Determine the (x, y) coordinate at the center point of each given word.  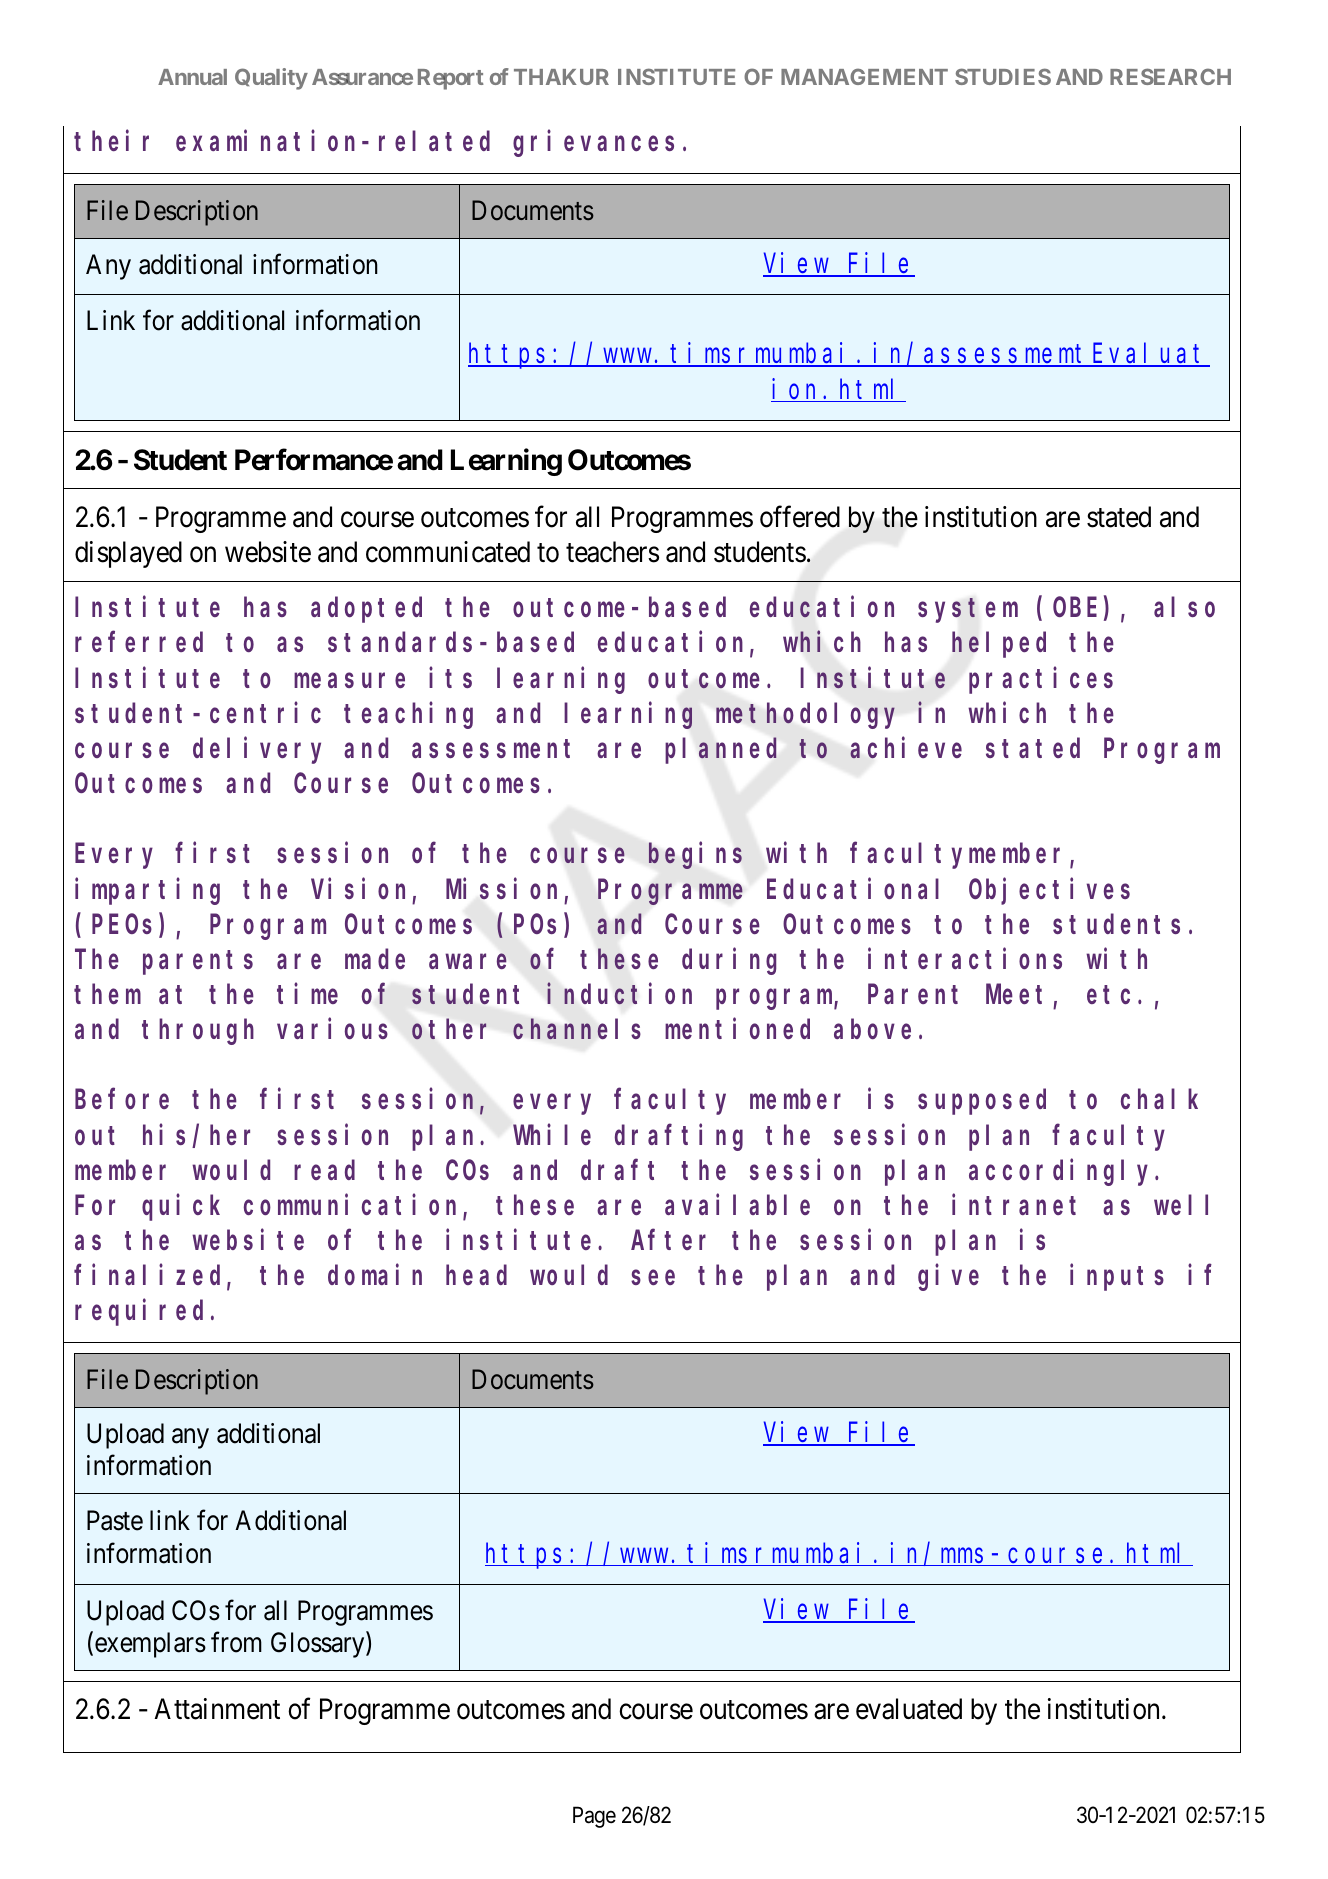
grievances (593, 144)
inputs (1117, 1278)
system (968, 611)
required (139, 1313)
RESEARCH (1170, 76)
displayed (128, 554)
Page (594, 1817)
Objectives (1049, 891)
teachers (612, 552)
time (307, 994)
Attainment (217, 1709)
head (476, 1275)
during (729, 961)
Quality (271, 79)
